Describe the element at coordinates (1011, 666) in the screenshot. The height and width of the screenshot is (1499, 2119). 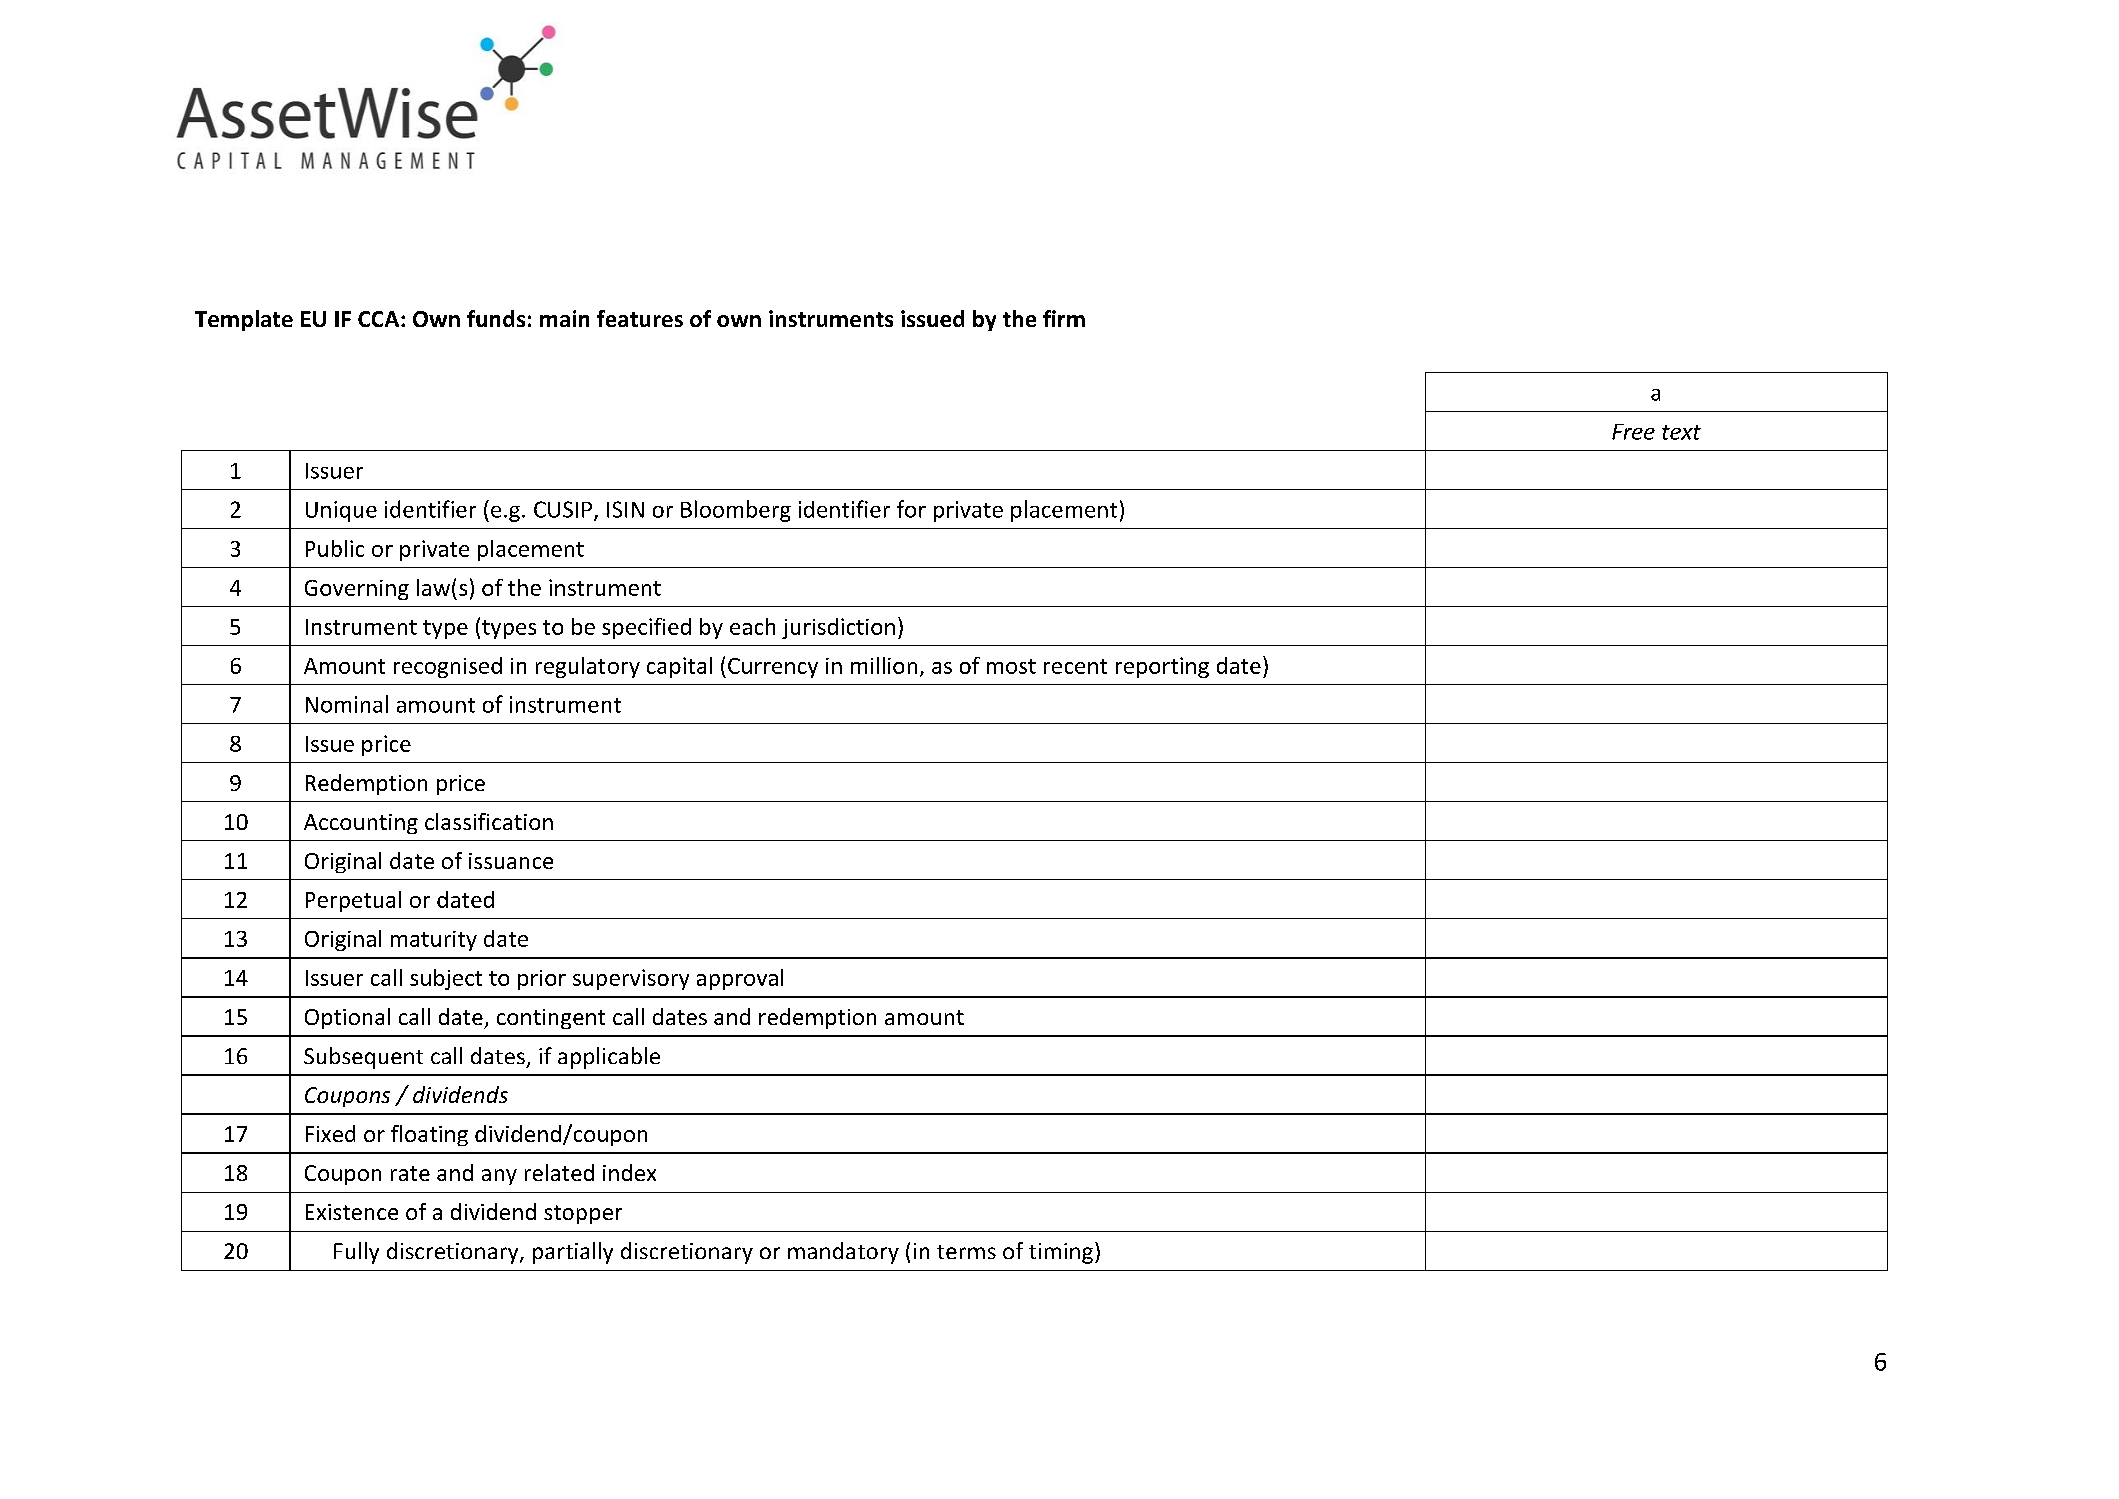
I see `most` at that location.
